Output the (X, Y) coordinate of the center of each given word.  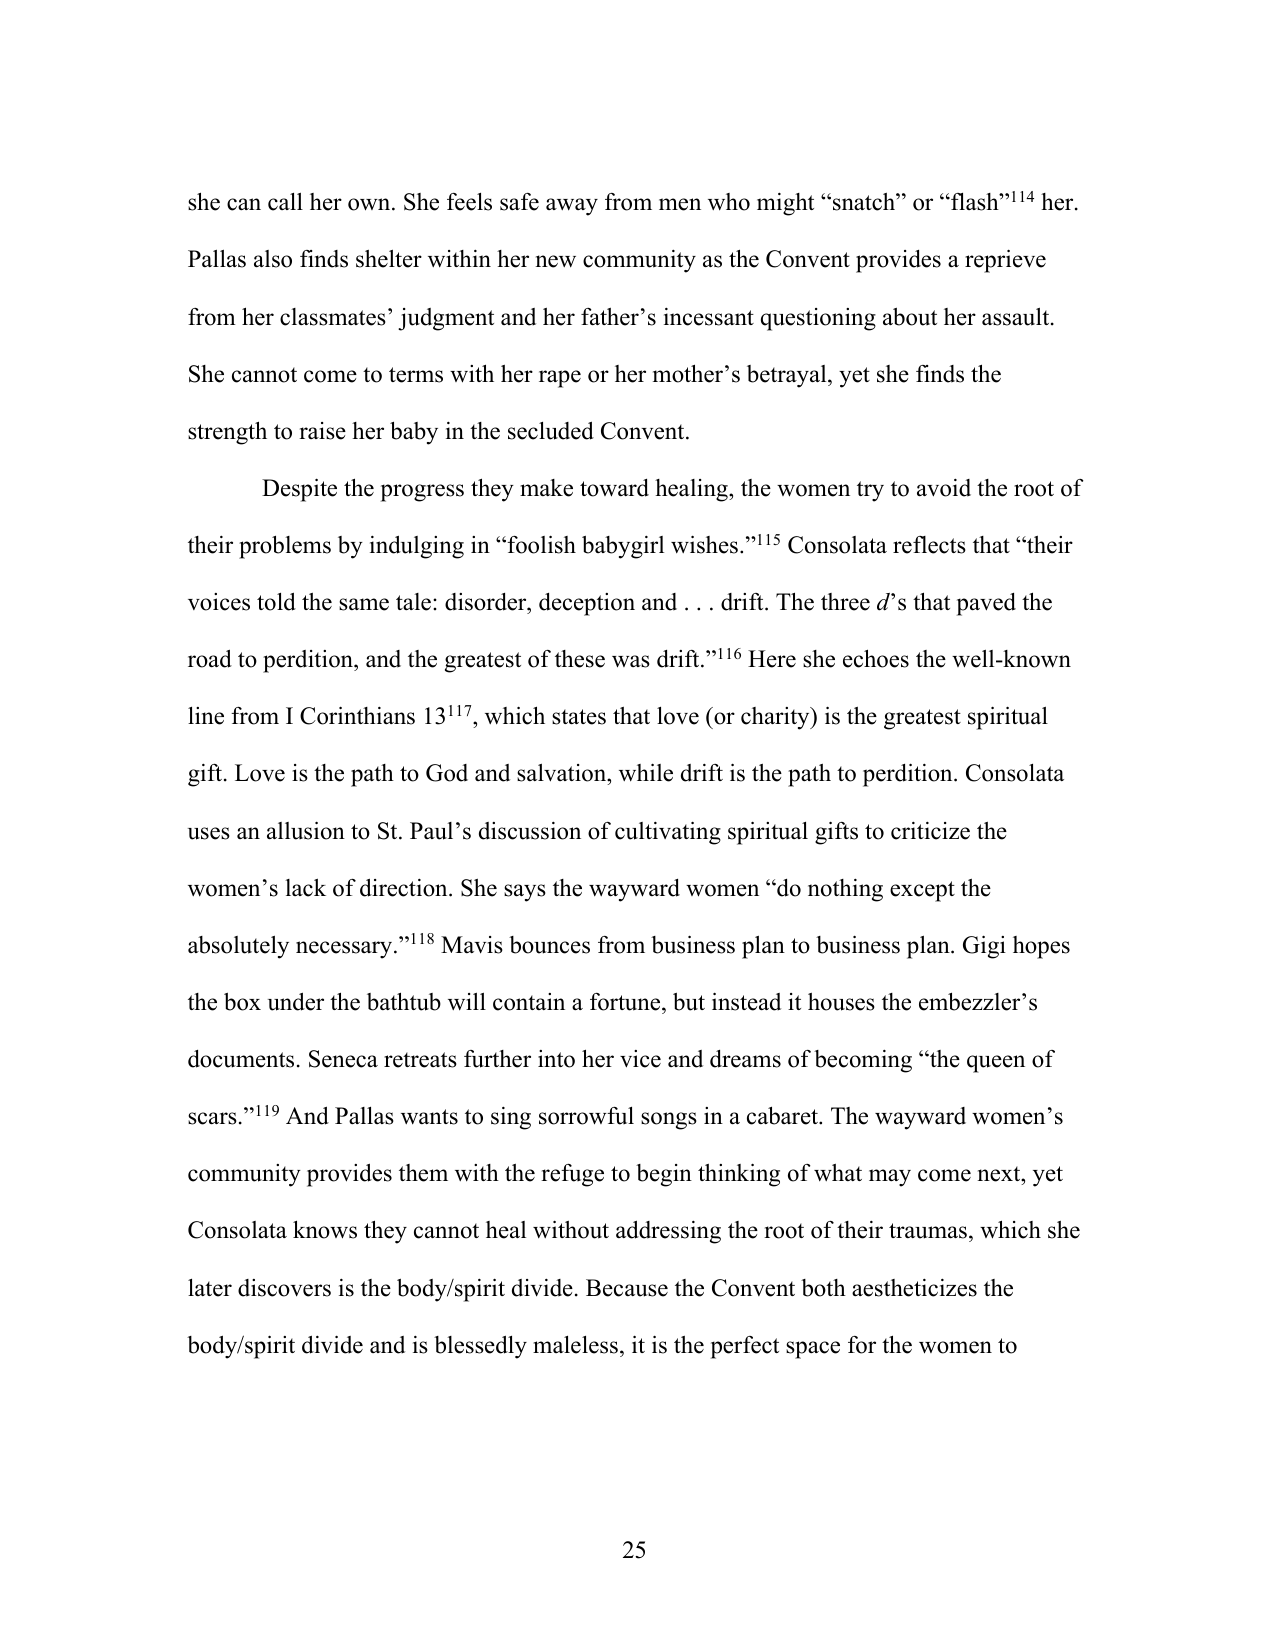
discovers (284, 1288)
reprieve (1005, 261)
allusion (306, 830)
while (646, 772)
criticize (930, 831)
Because (627, 1288)
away (572, 207)
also (273, 259)
